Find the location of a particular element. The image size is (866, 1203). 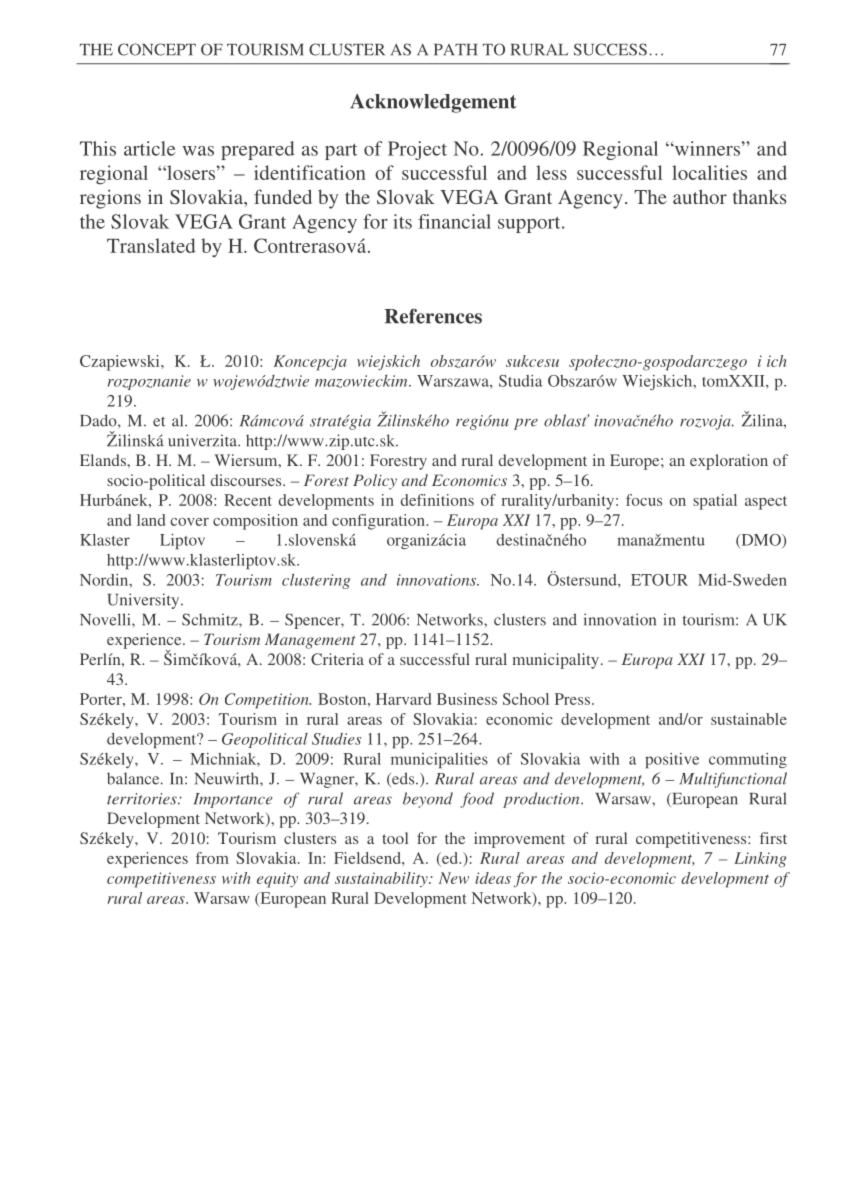

Translated is located at coordinates (151, 245).
